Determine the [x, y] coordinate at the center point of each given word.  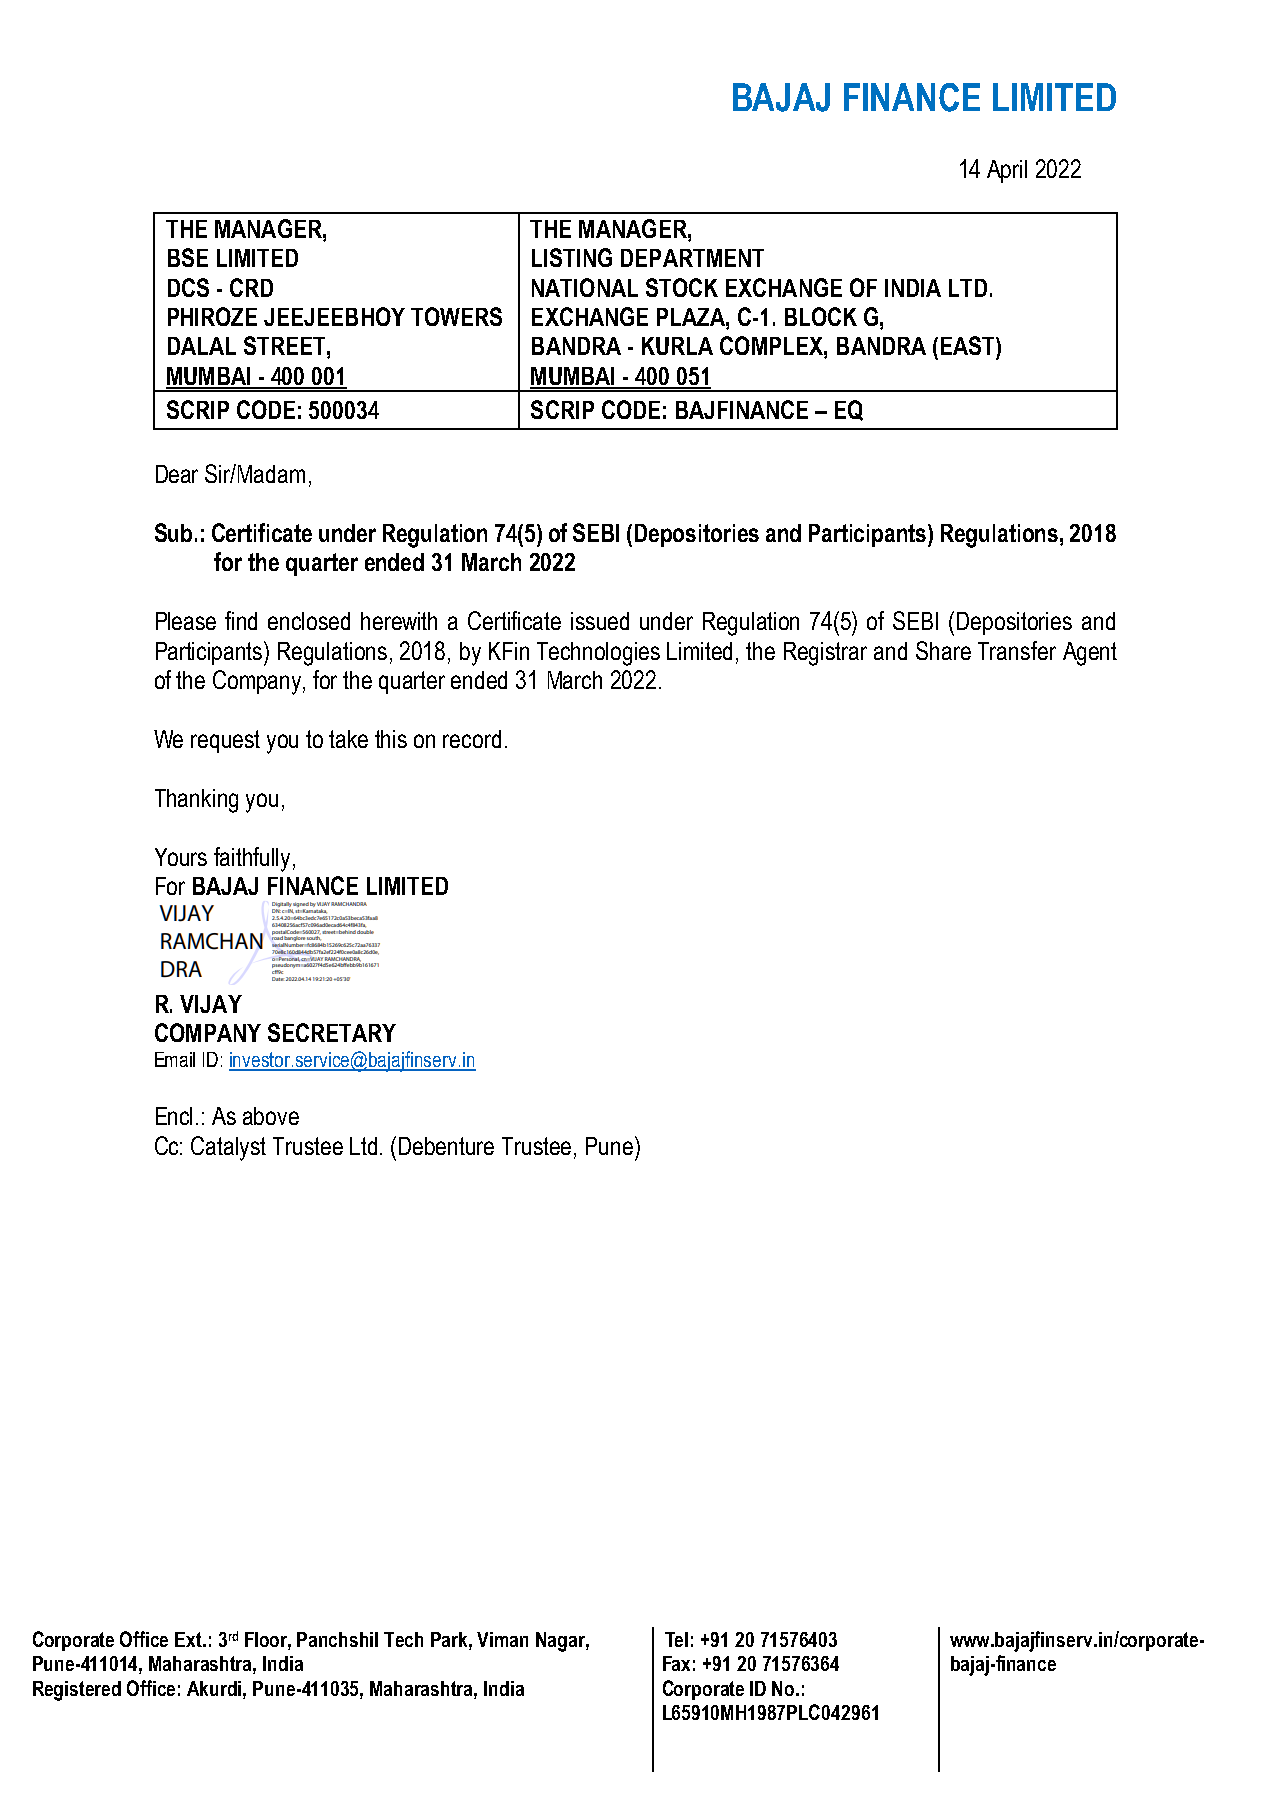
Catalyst [228, 1148]
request [225, 741]
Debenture [446, 1146]
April [1007, 171]
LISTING [572, 257]
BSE [188, 257]
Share [943, 650]
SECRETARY [332, 1032]
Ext [189, 1639]
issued [600, 621]
